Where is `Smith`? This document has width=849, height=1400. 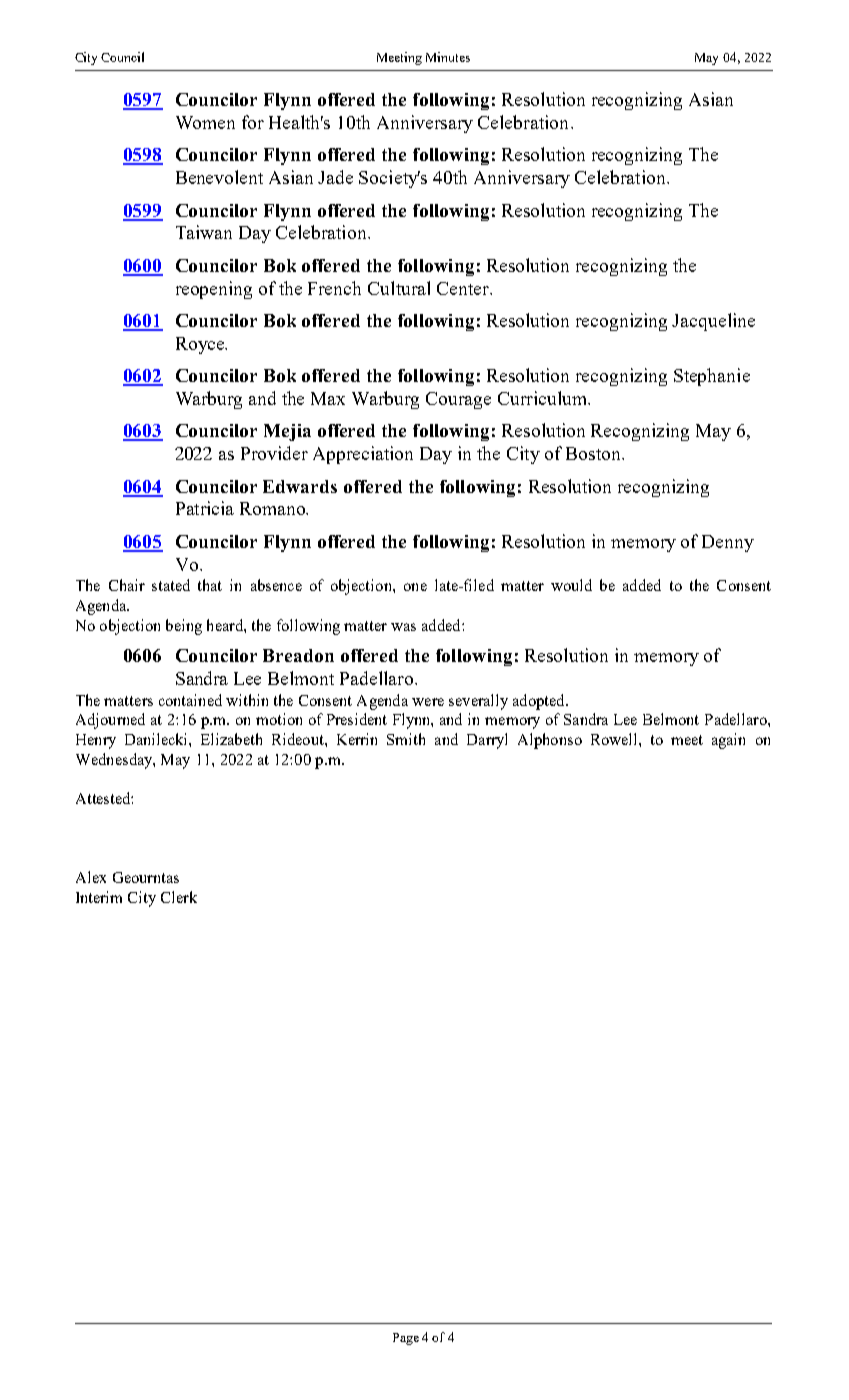 Smith is located at coordinates (406, 739).
